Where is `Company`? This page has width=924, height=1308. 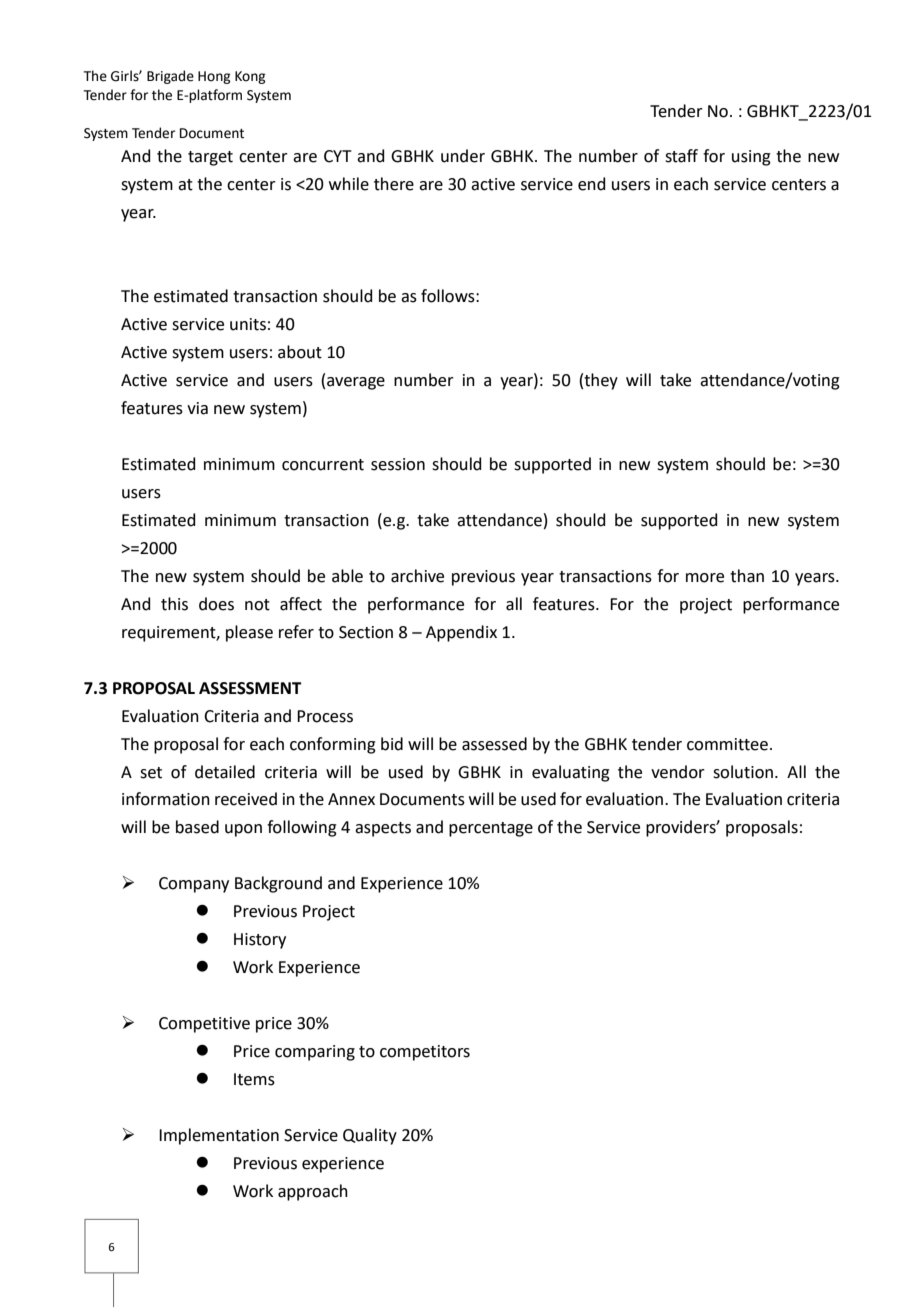
Company is located at coordinates (194, 885).
